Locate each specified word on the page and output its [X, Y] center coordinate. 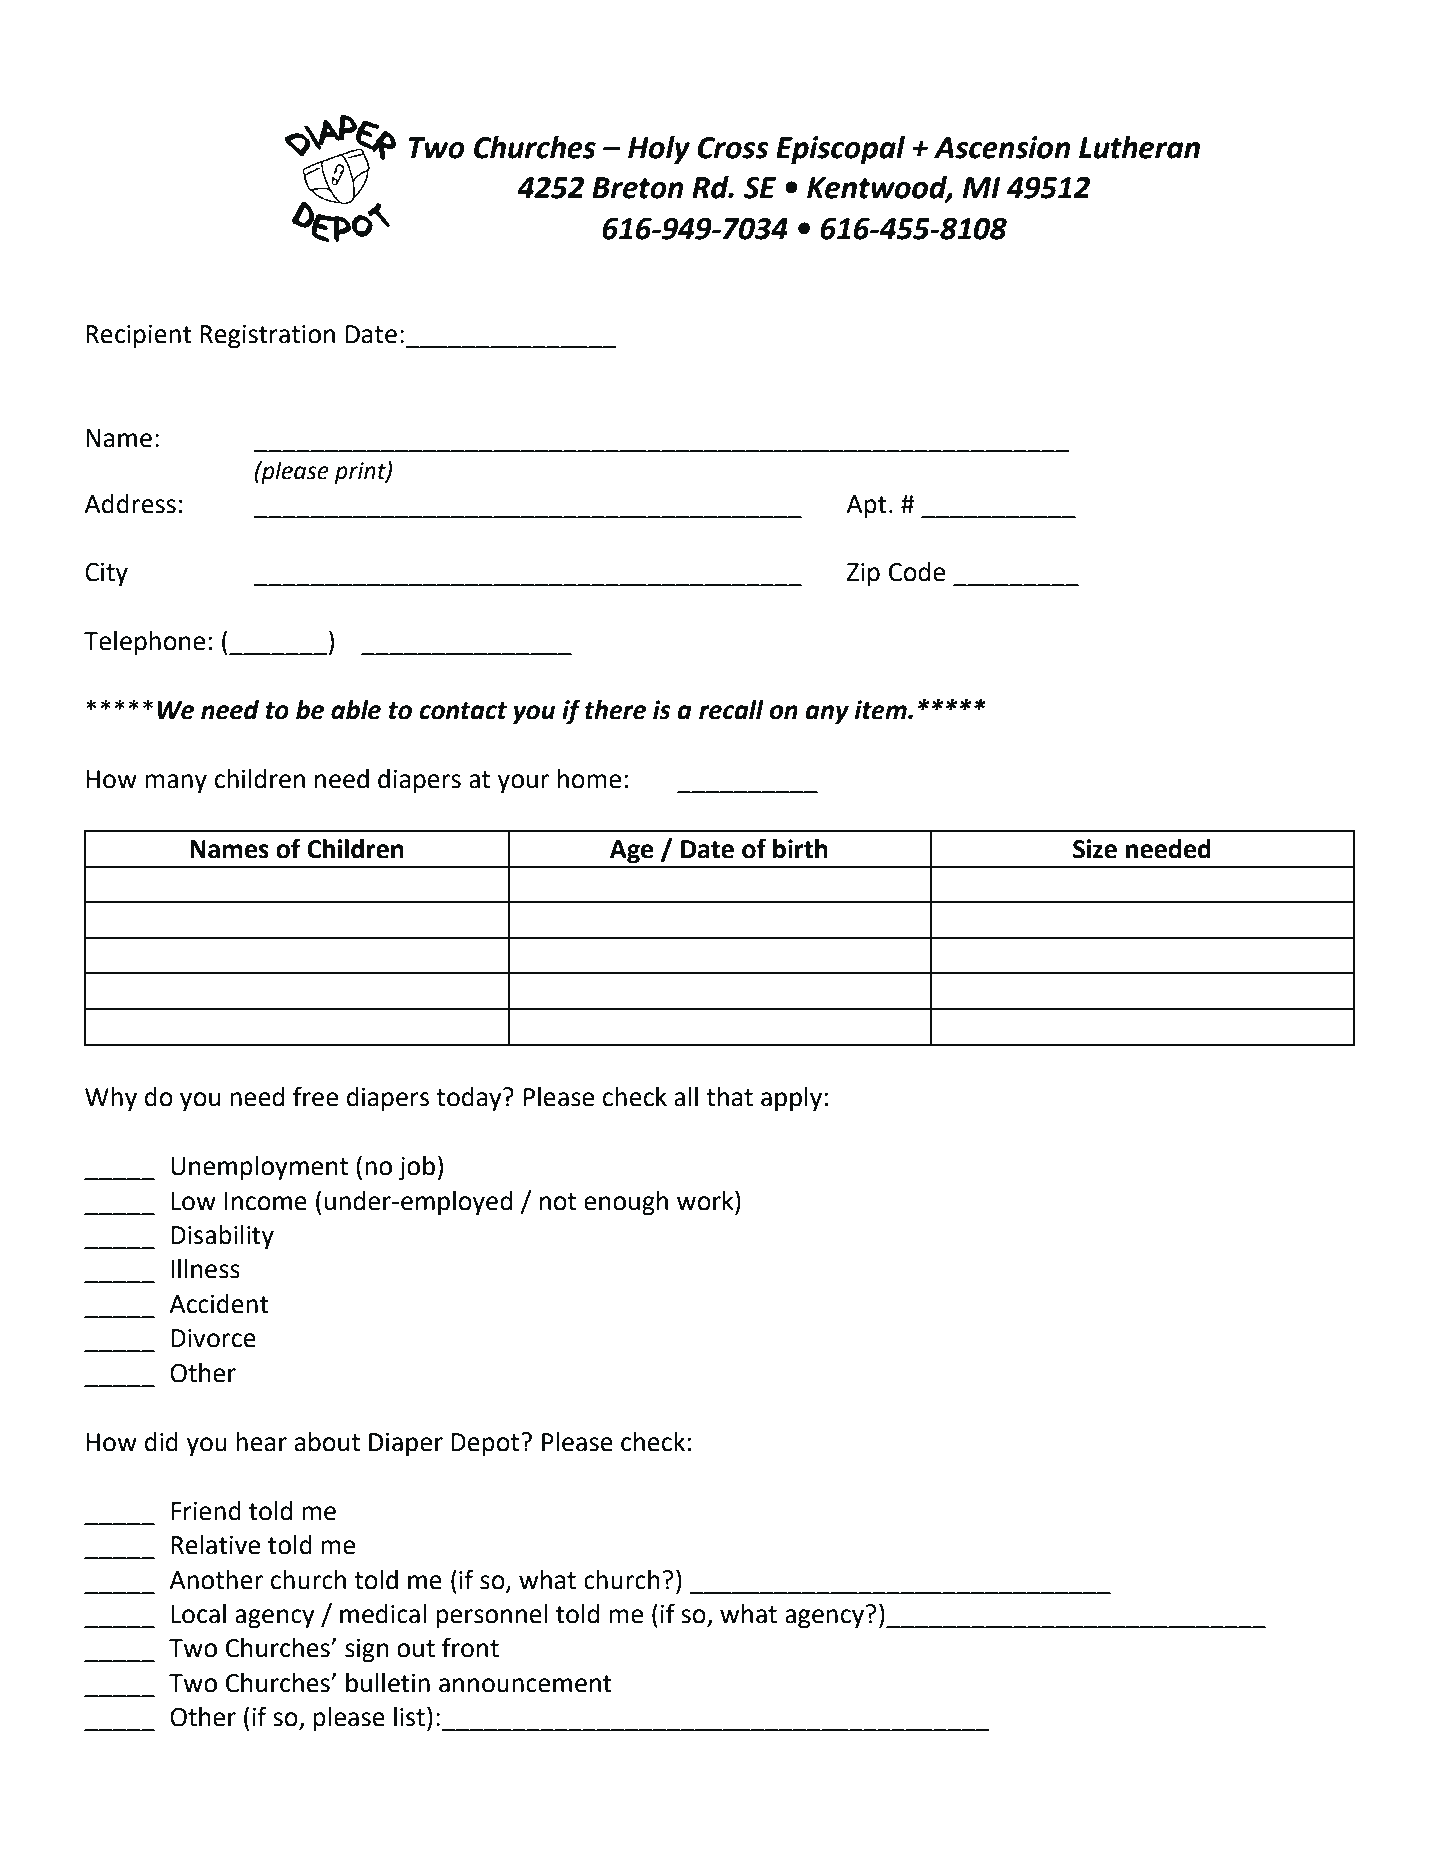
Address [130, 504]
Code [917, 572]
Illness [205, 1269]
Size [1095, 849]
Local [198, 1614]
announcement [525, 1684]
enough [626, 1203]
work [706, 1200]
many [176, 784]
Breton [638, 188]
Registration [267, 337]
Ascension [1002, 147]
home [589, 779]
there [615, 710]
